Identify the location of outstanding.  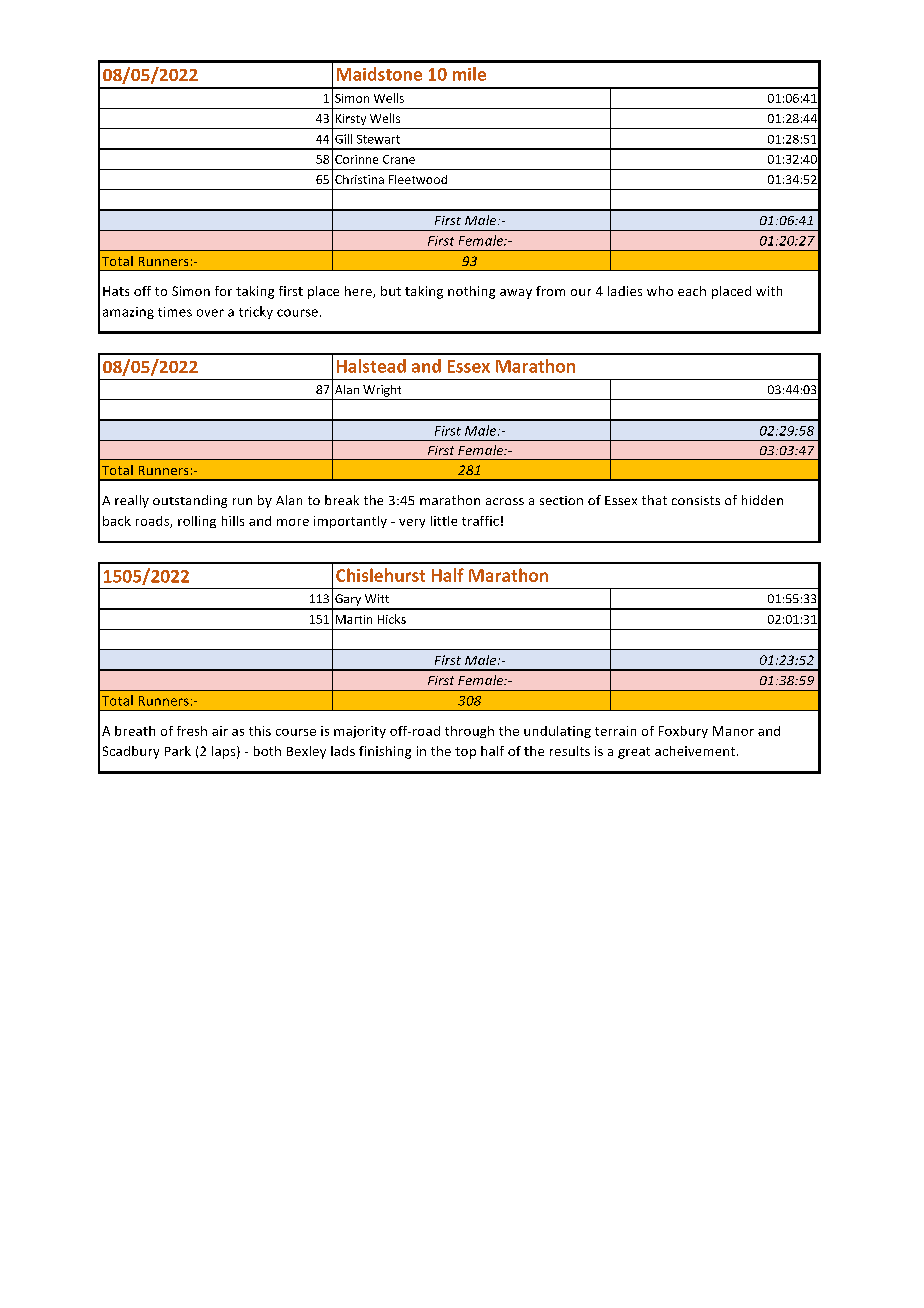
(190, 501).
